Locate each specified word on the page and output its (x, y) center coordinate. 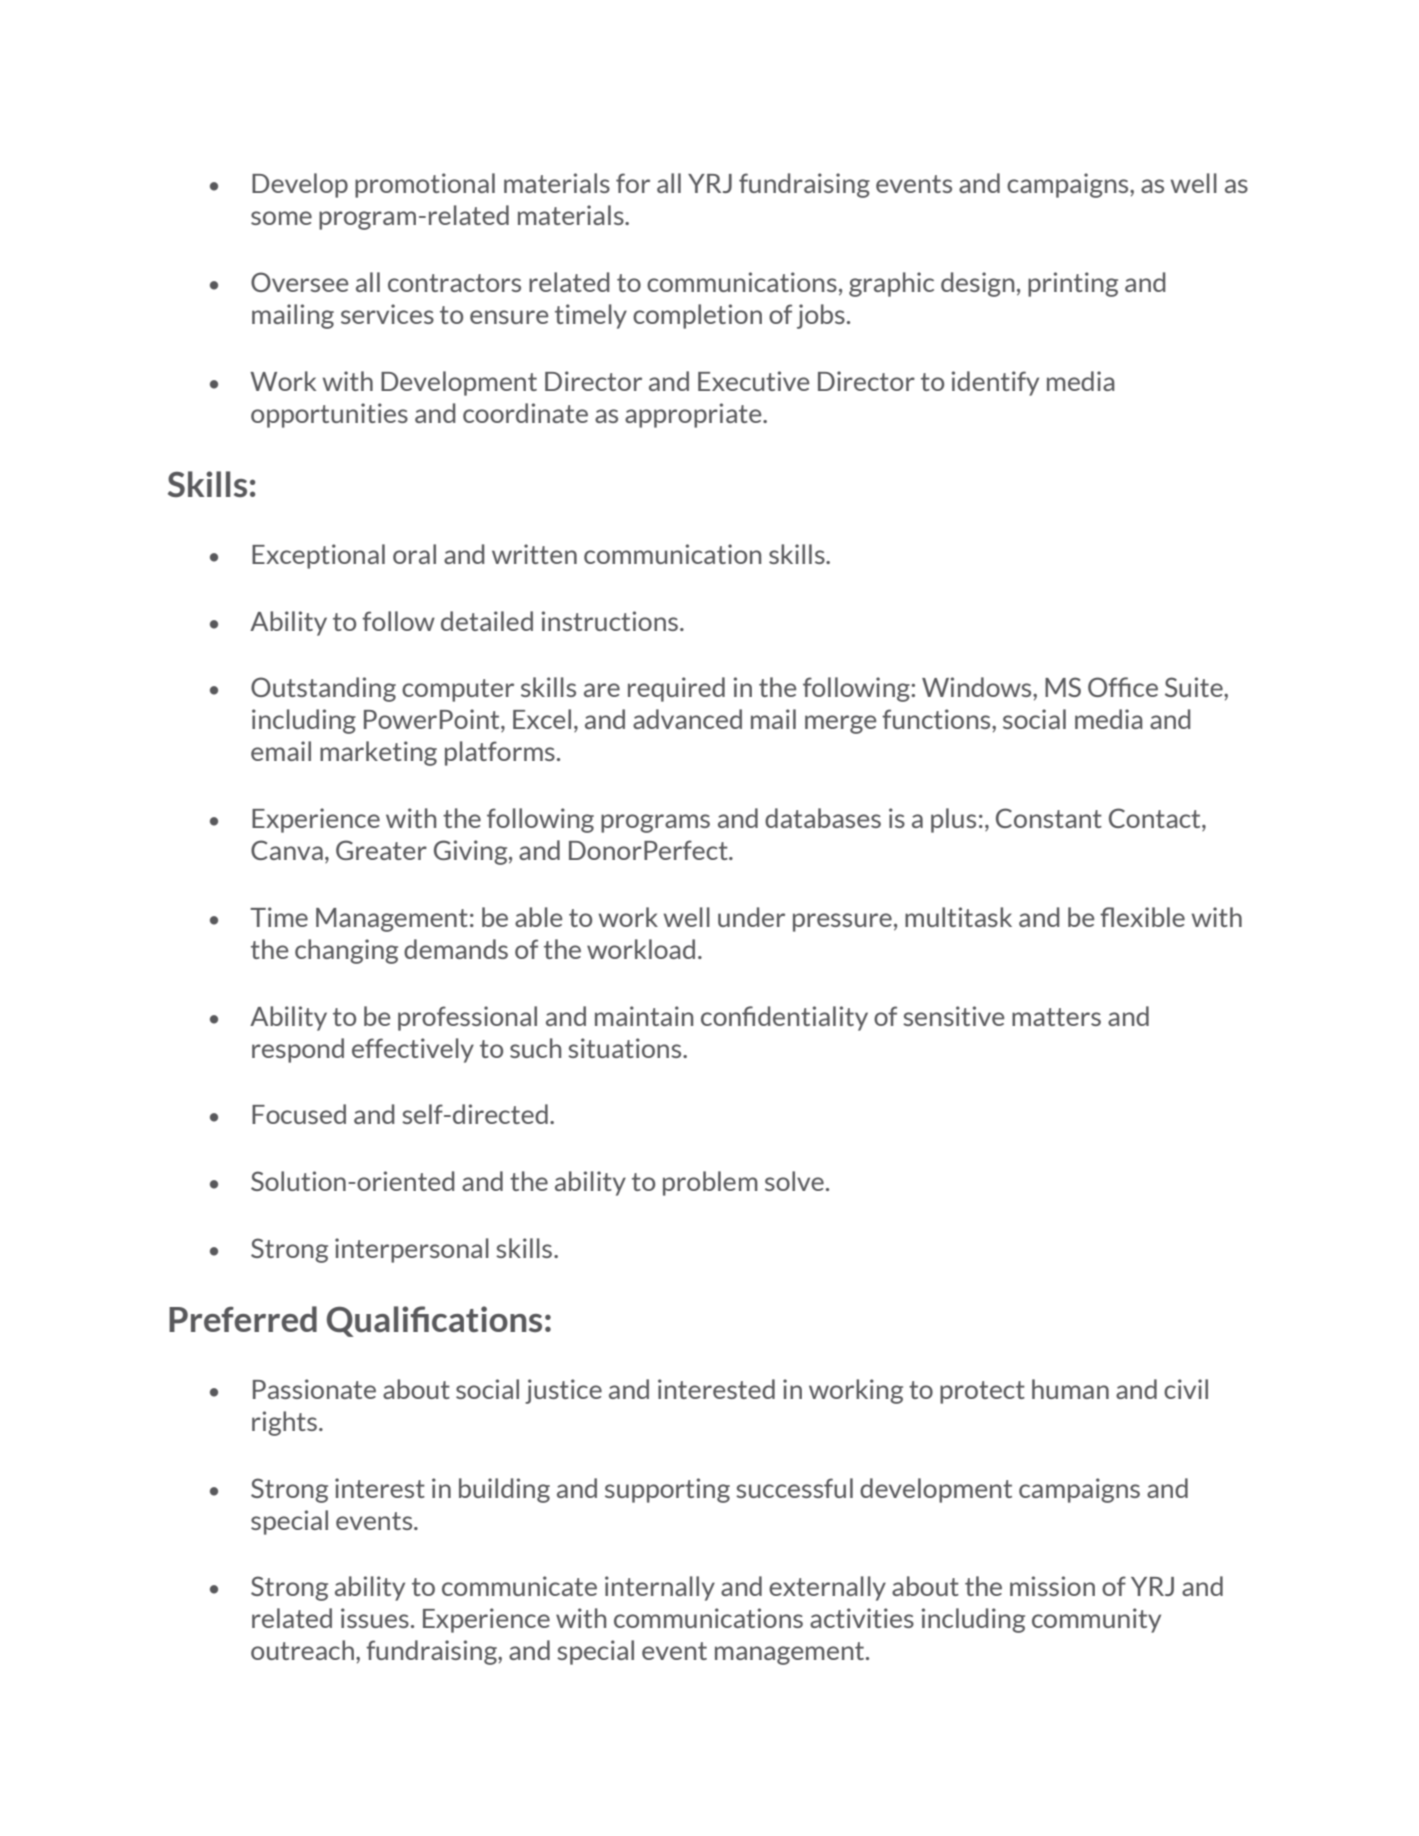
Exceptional (318, 556)
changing (346, 951)
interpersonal (412, 1250)
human (1070, 1389)
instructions (610, 621)
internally (660, 1588)
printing (1073, 284)
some (281, 218)
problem (710, 1183)
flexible (1142, 917)
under (751, 917)
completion (697, 316)
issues (375, 1618)
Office (1123, 687)
